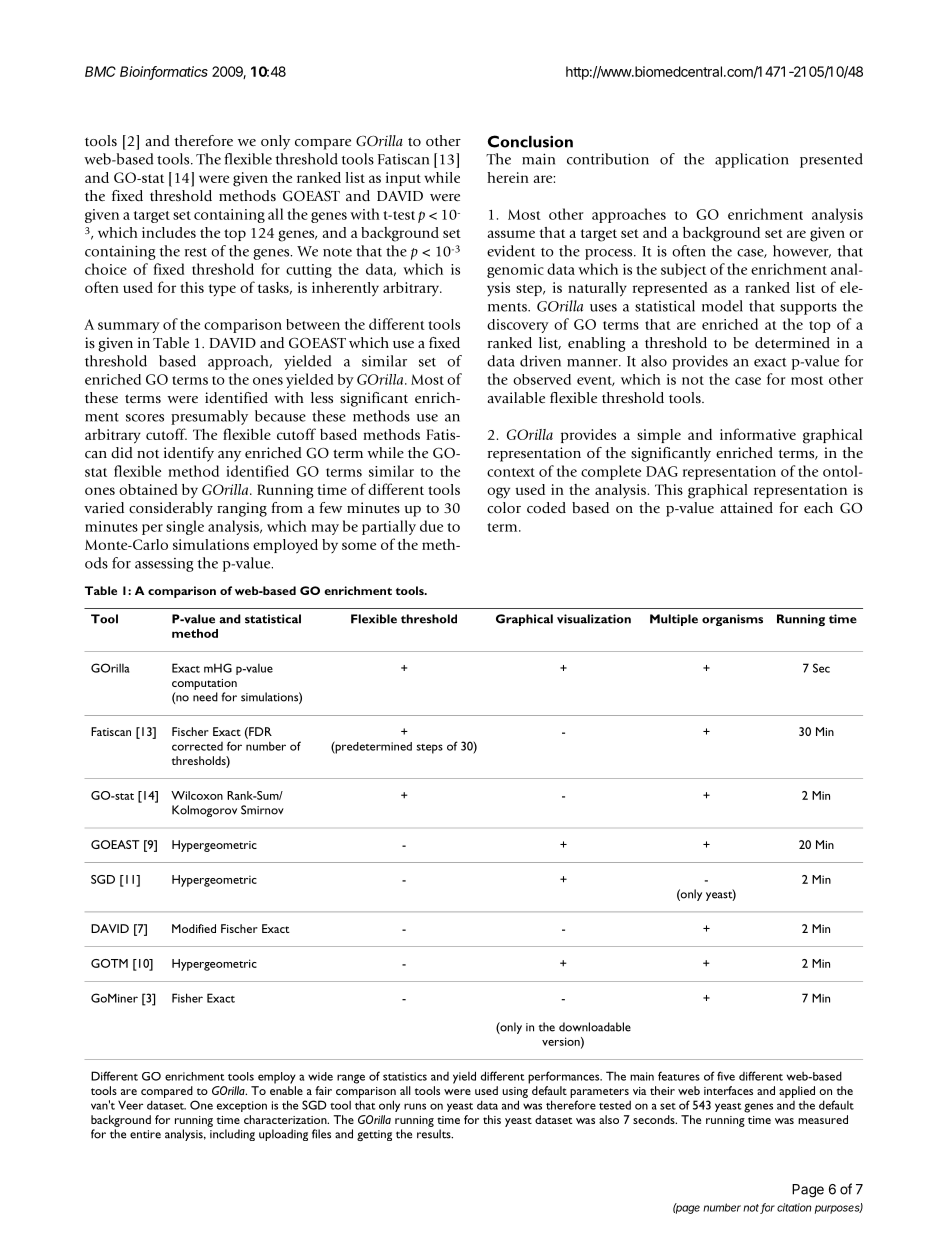 This document has height=1237, width=952. Describe the element at coordinates (732, 620) in the document. I see `organisms` at that location.
